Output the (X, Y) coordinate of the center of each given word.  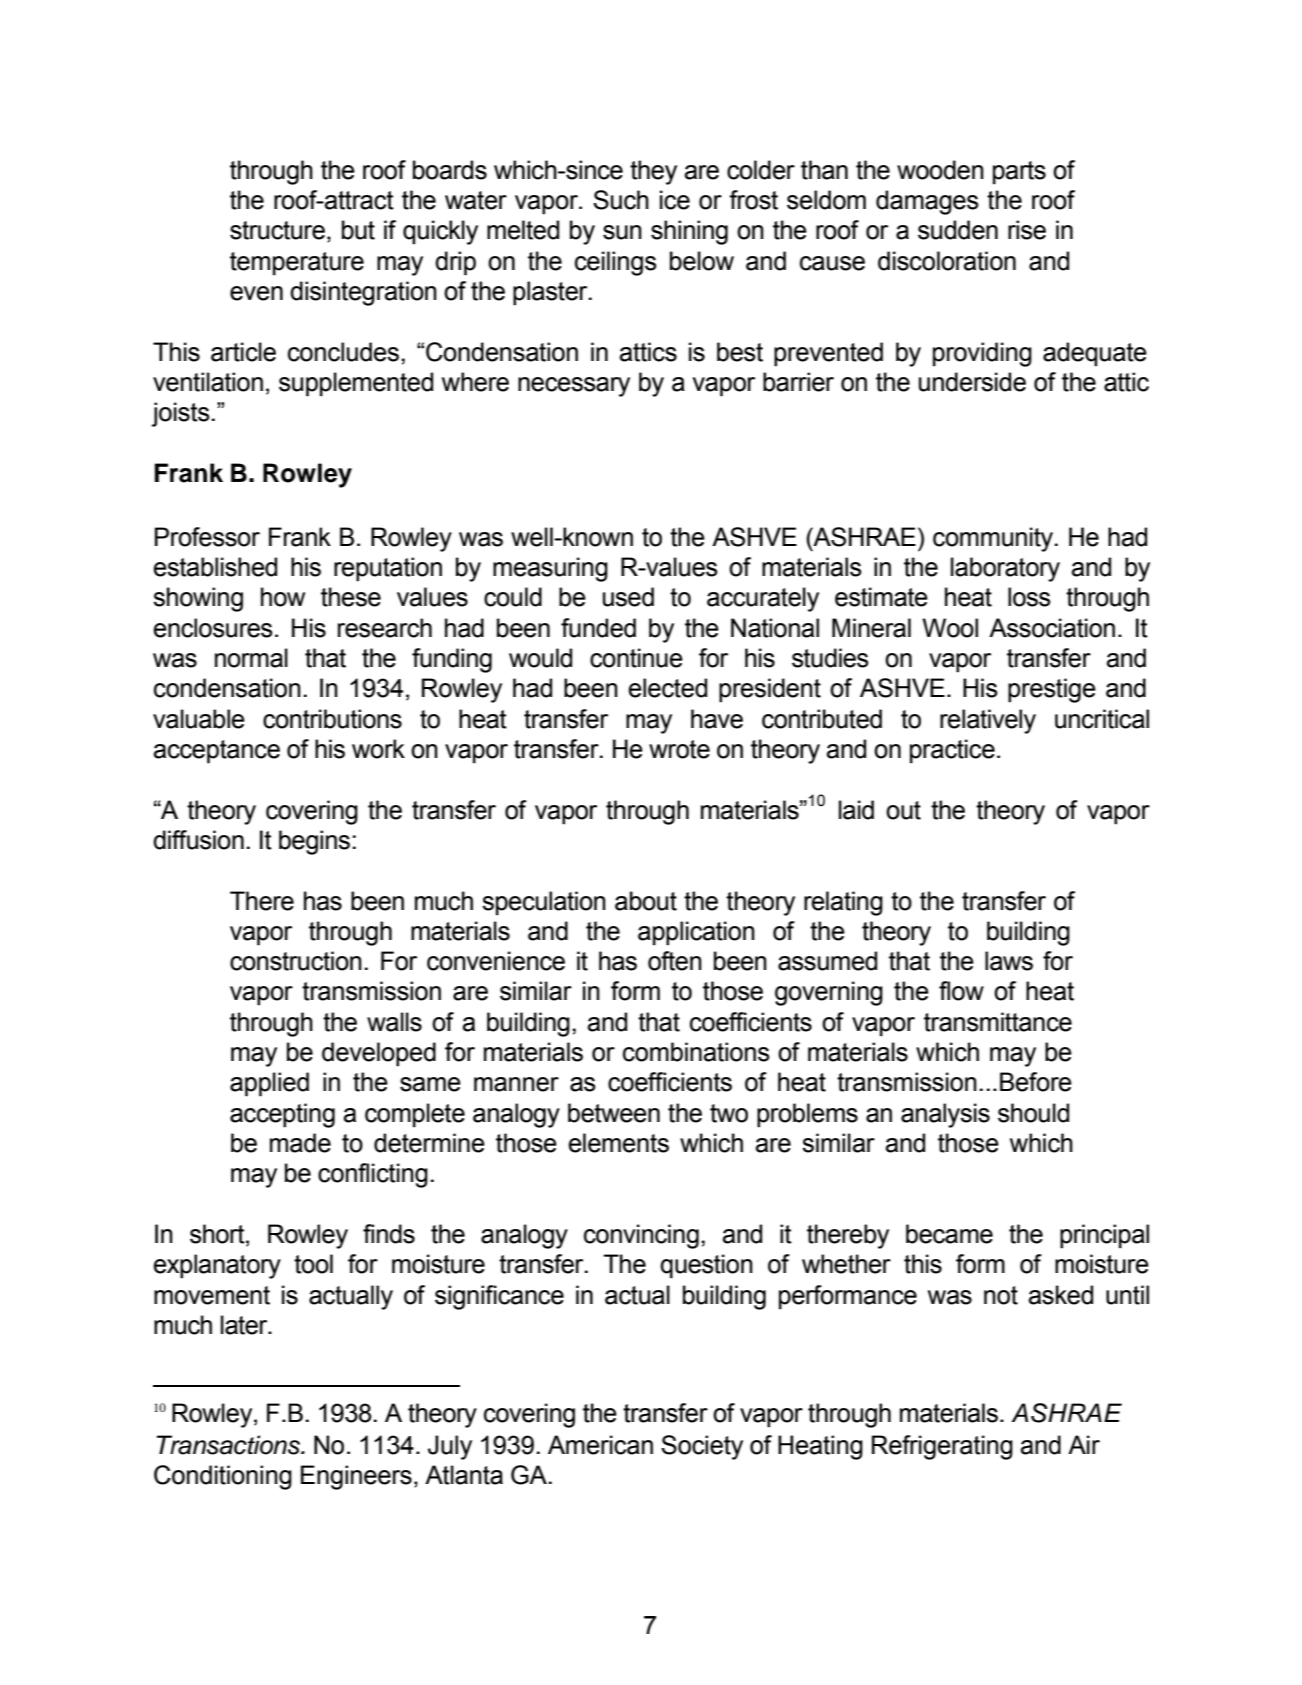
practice (952, 751)
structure (277, 230)
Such (621, 200)
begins (314, 842)
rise (1027, 230)
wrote (679, 749)
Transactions (229, 1445)
